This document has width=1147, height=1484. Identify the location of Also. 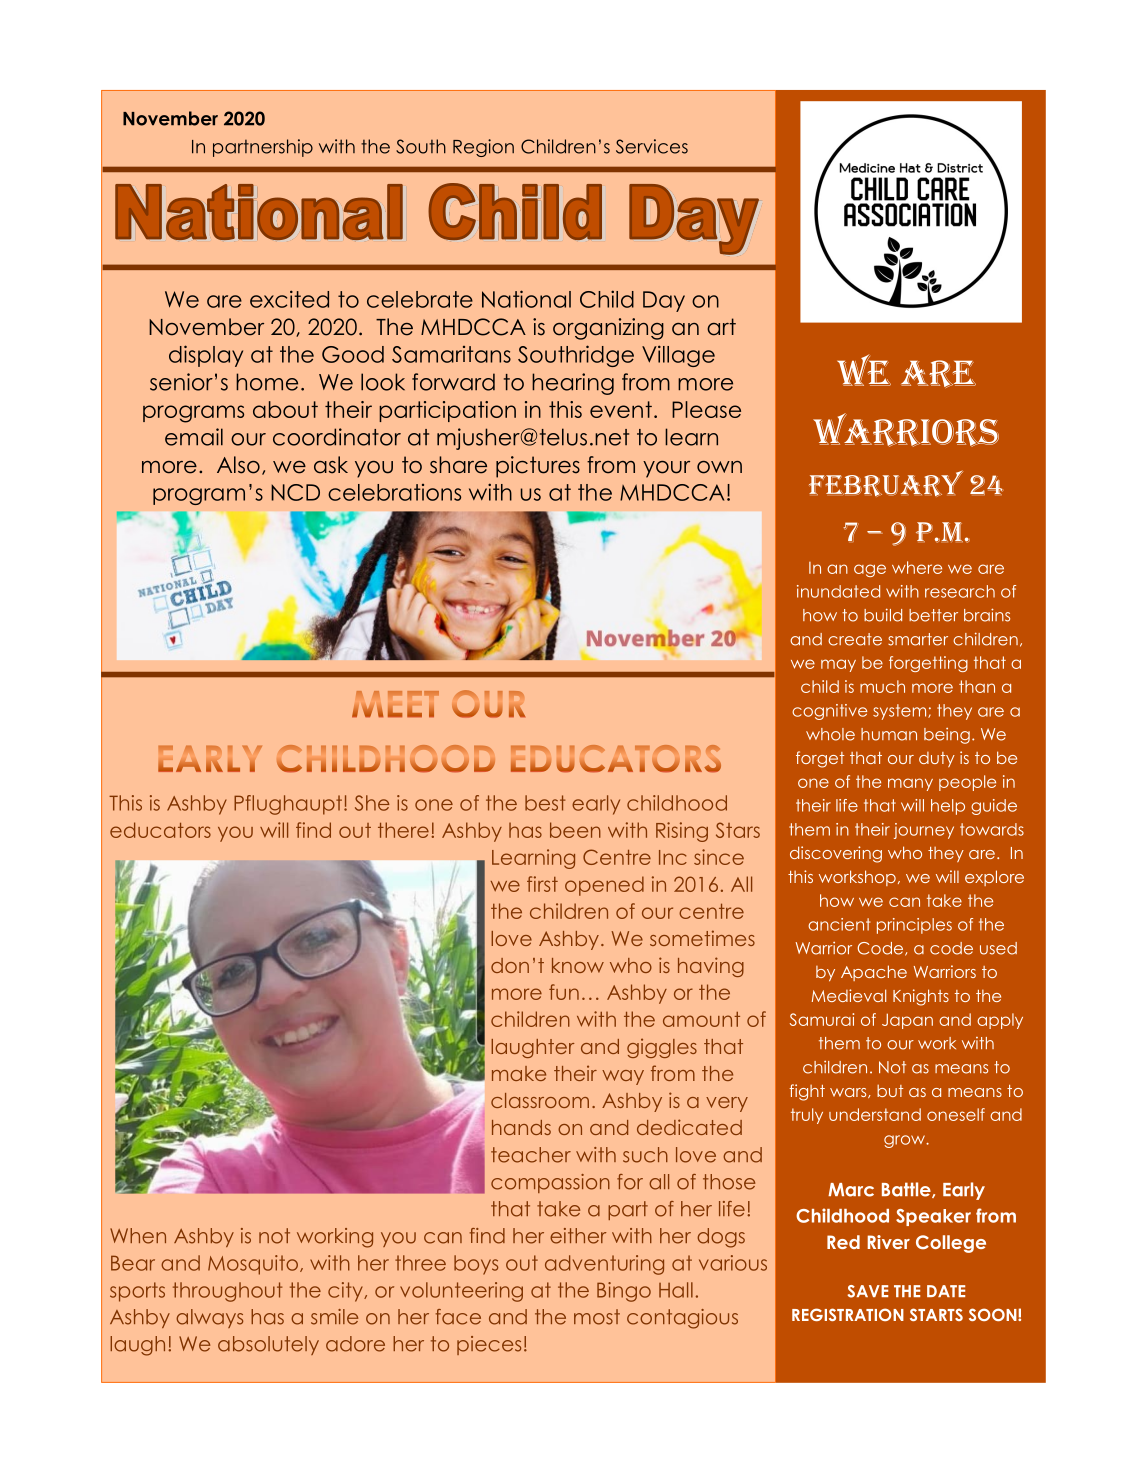
(238, 465).
